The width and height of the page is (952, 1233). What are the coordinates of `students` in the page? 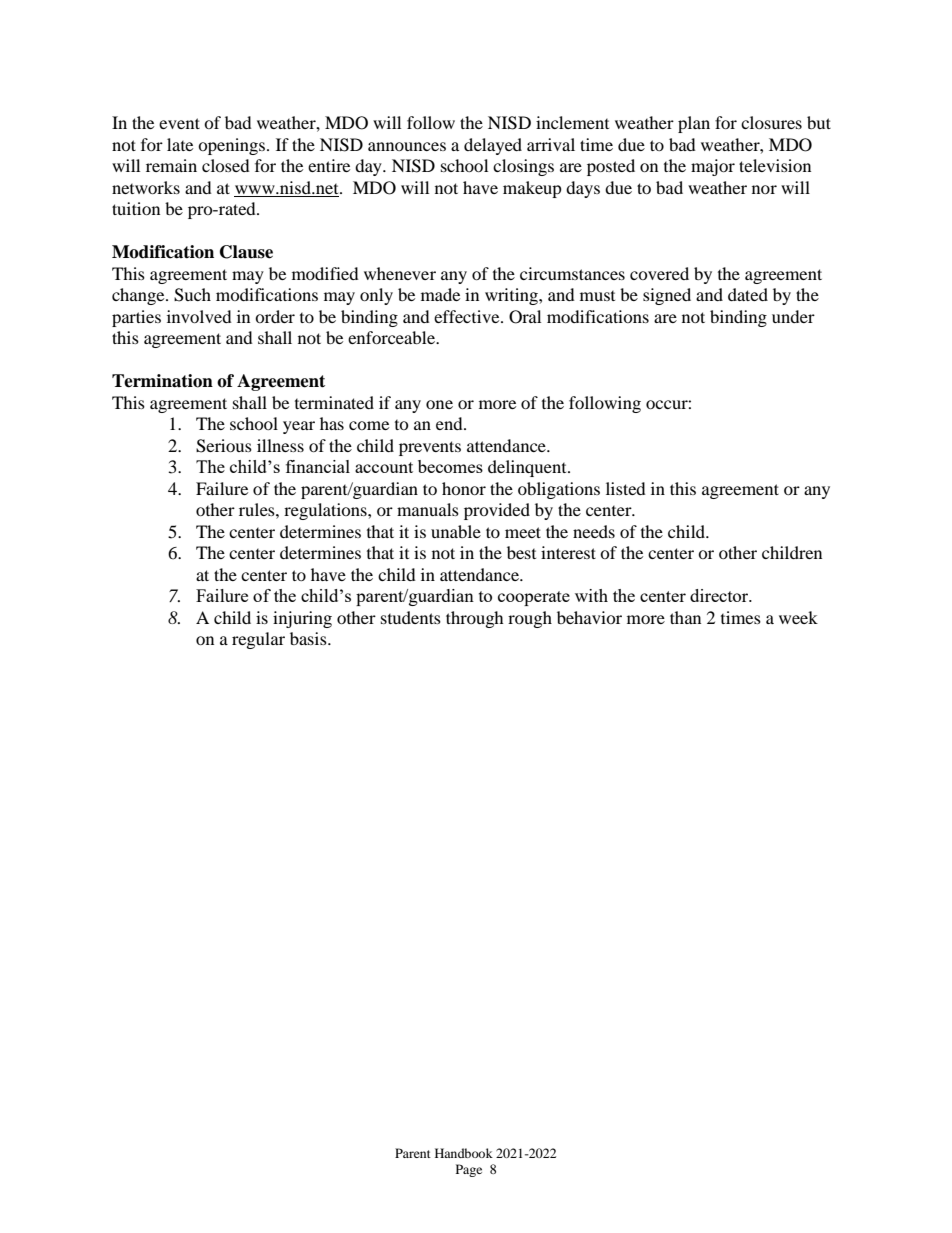 It's located at (411, 617).
